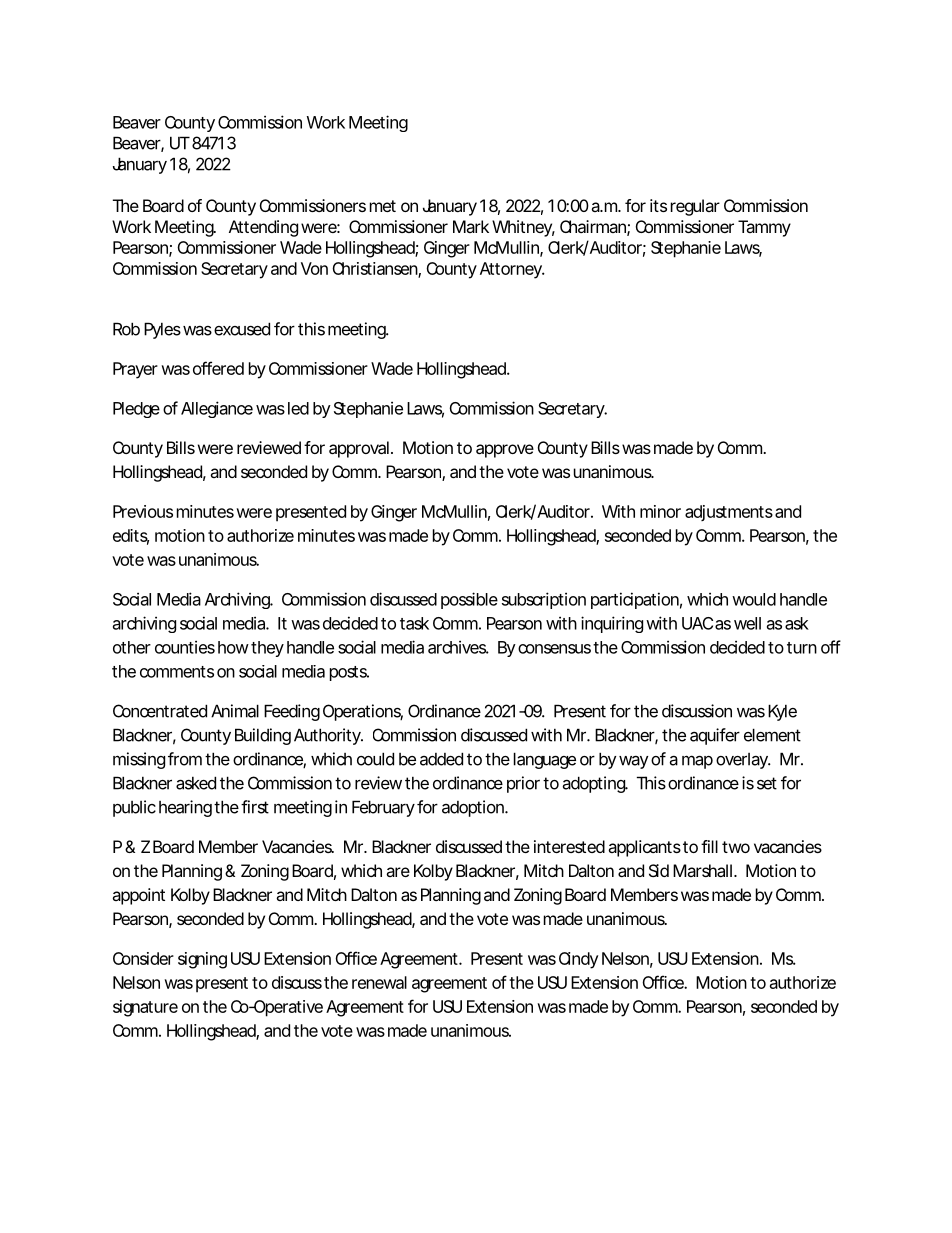 The image size is (952, 1233). Describe the element at coordinates (754, 599) in the screenshot. I see `would` at that location.
